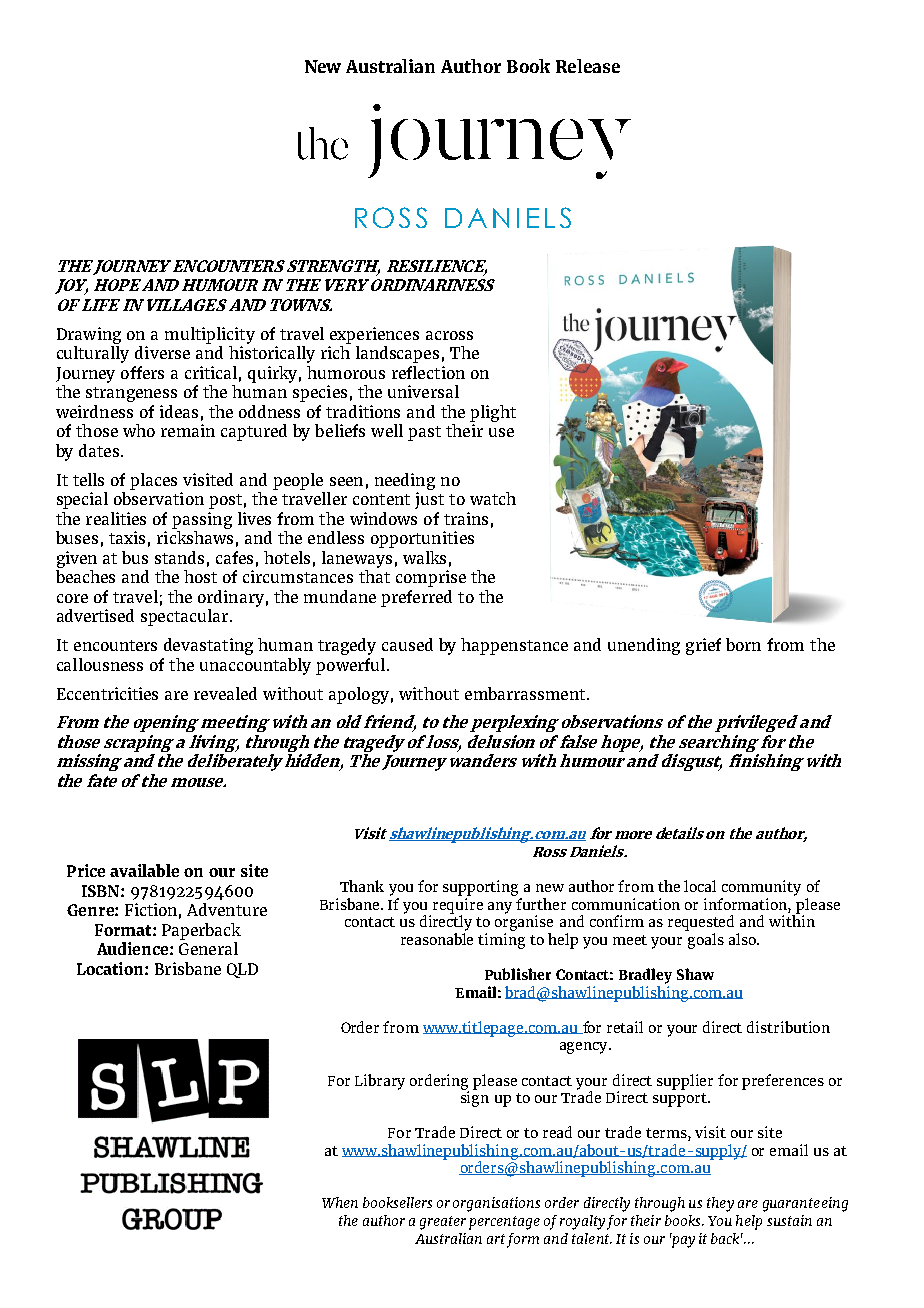 The width and height of the image is (924, 1308). What do you see at coordinates (208, 646) in the image?
I see `devastating` at bounding box center [208, 646].
